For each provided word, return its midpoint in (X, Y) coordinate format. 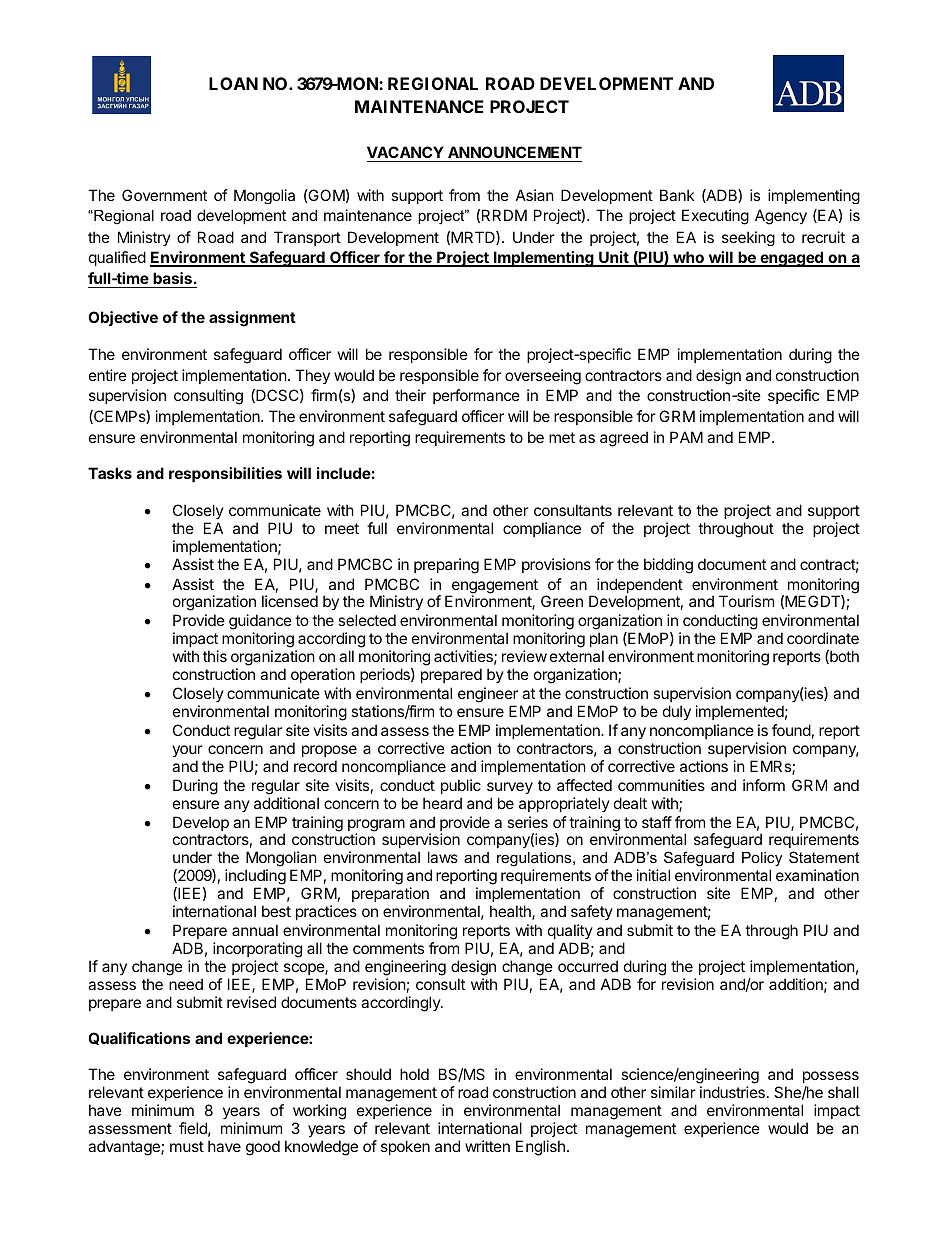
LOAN (233, 83)
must (187, 1146)
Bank (677, 195)
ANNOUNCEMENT (514, 154)
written (487, 1146)
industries (732, 1092)
